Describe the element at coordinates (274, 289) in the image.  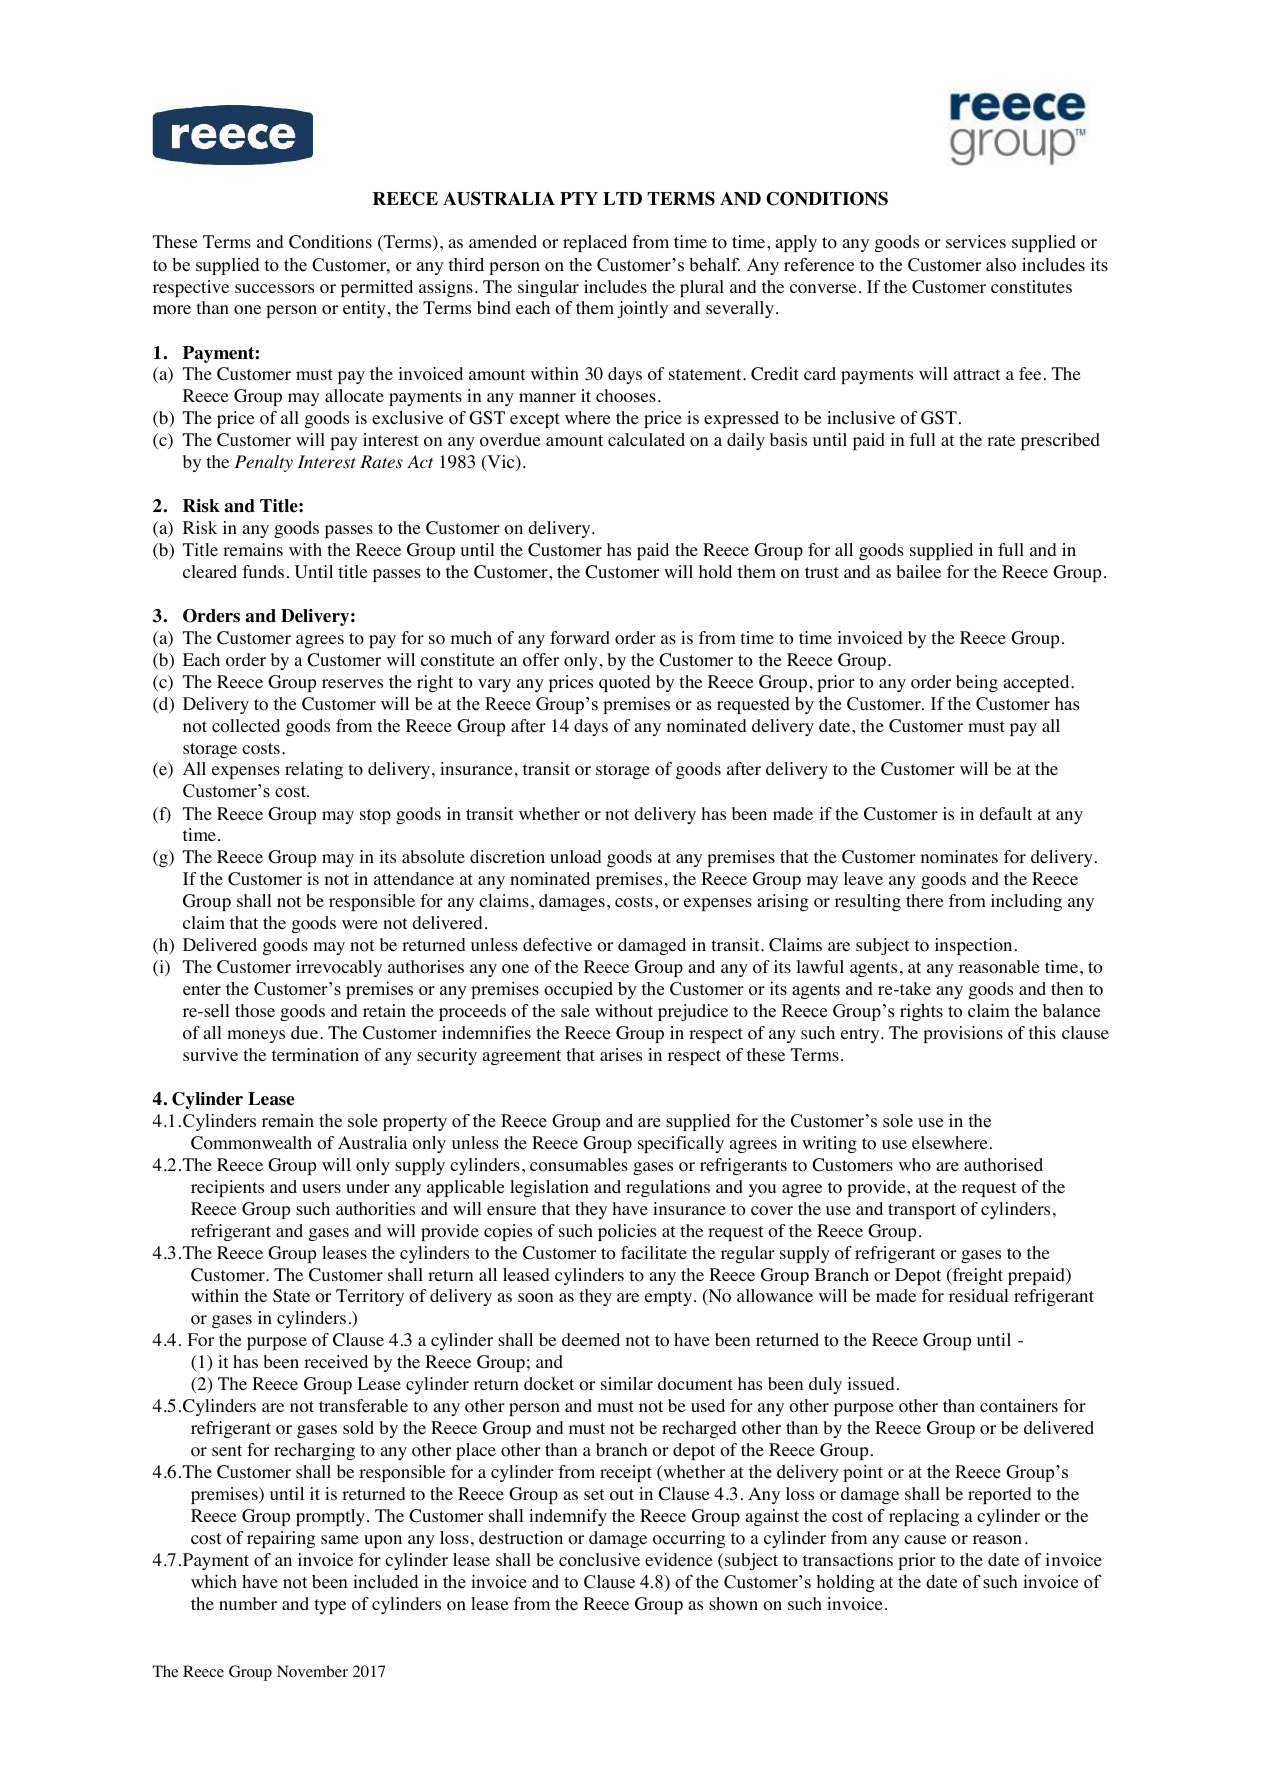
I see `successors` at that location.
